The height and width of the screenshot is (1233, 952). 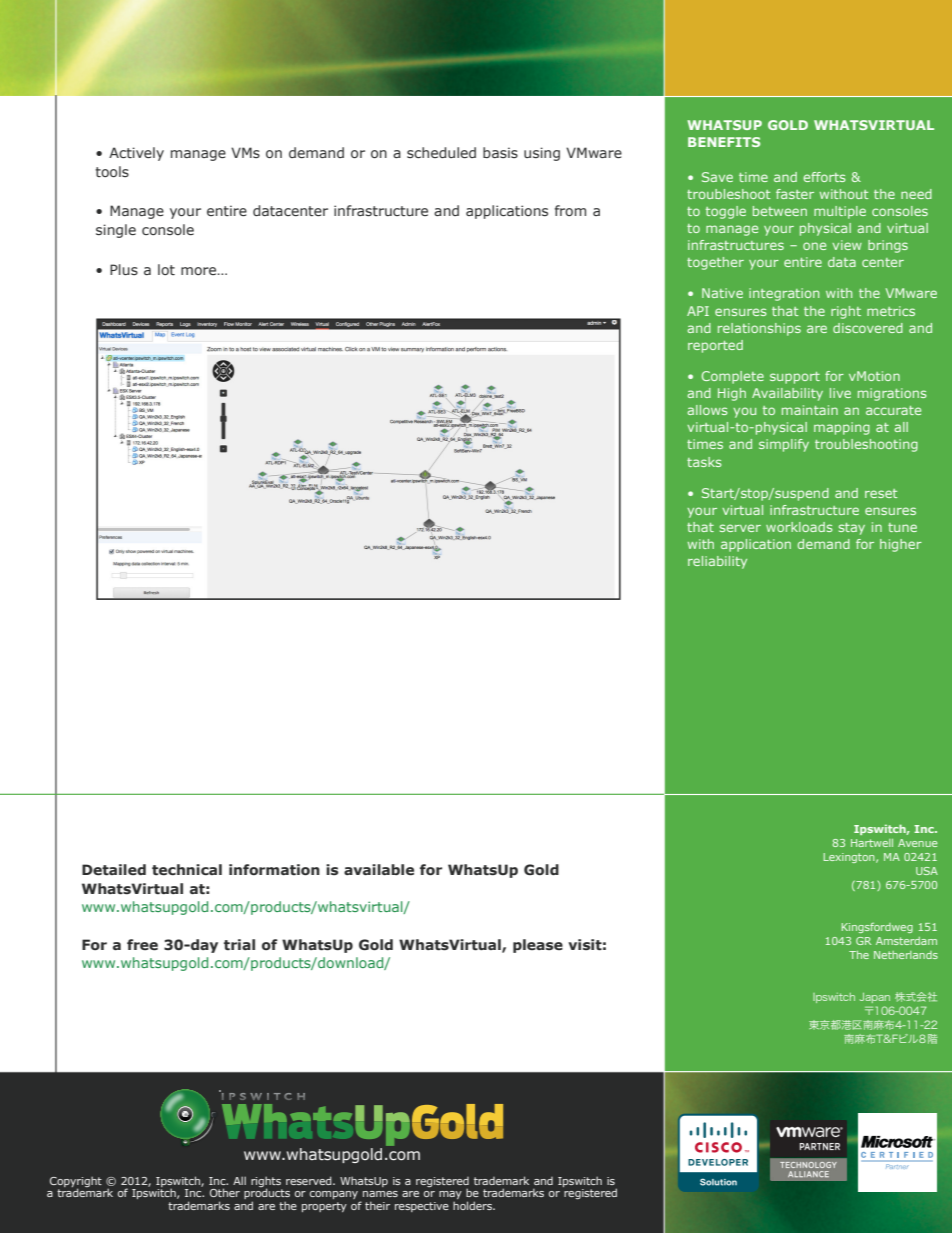 What do you see at coordinates (824, 177) in the screenshot?
I see `efforts` at bounding box center [824, 177].
